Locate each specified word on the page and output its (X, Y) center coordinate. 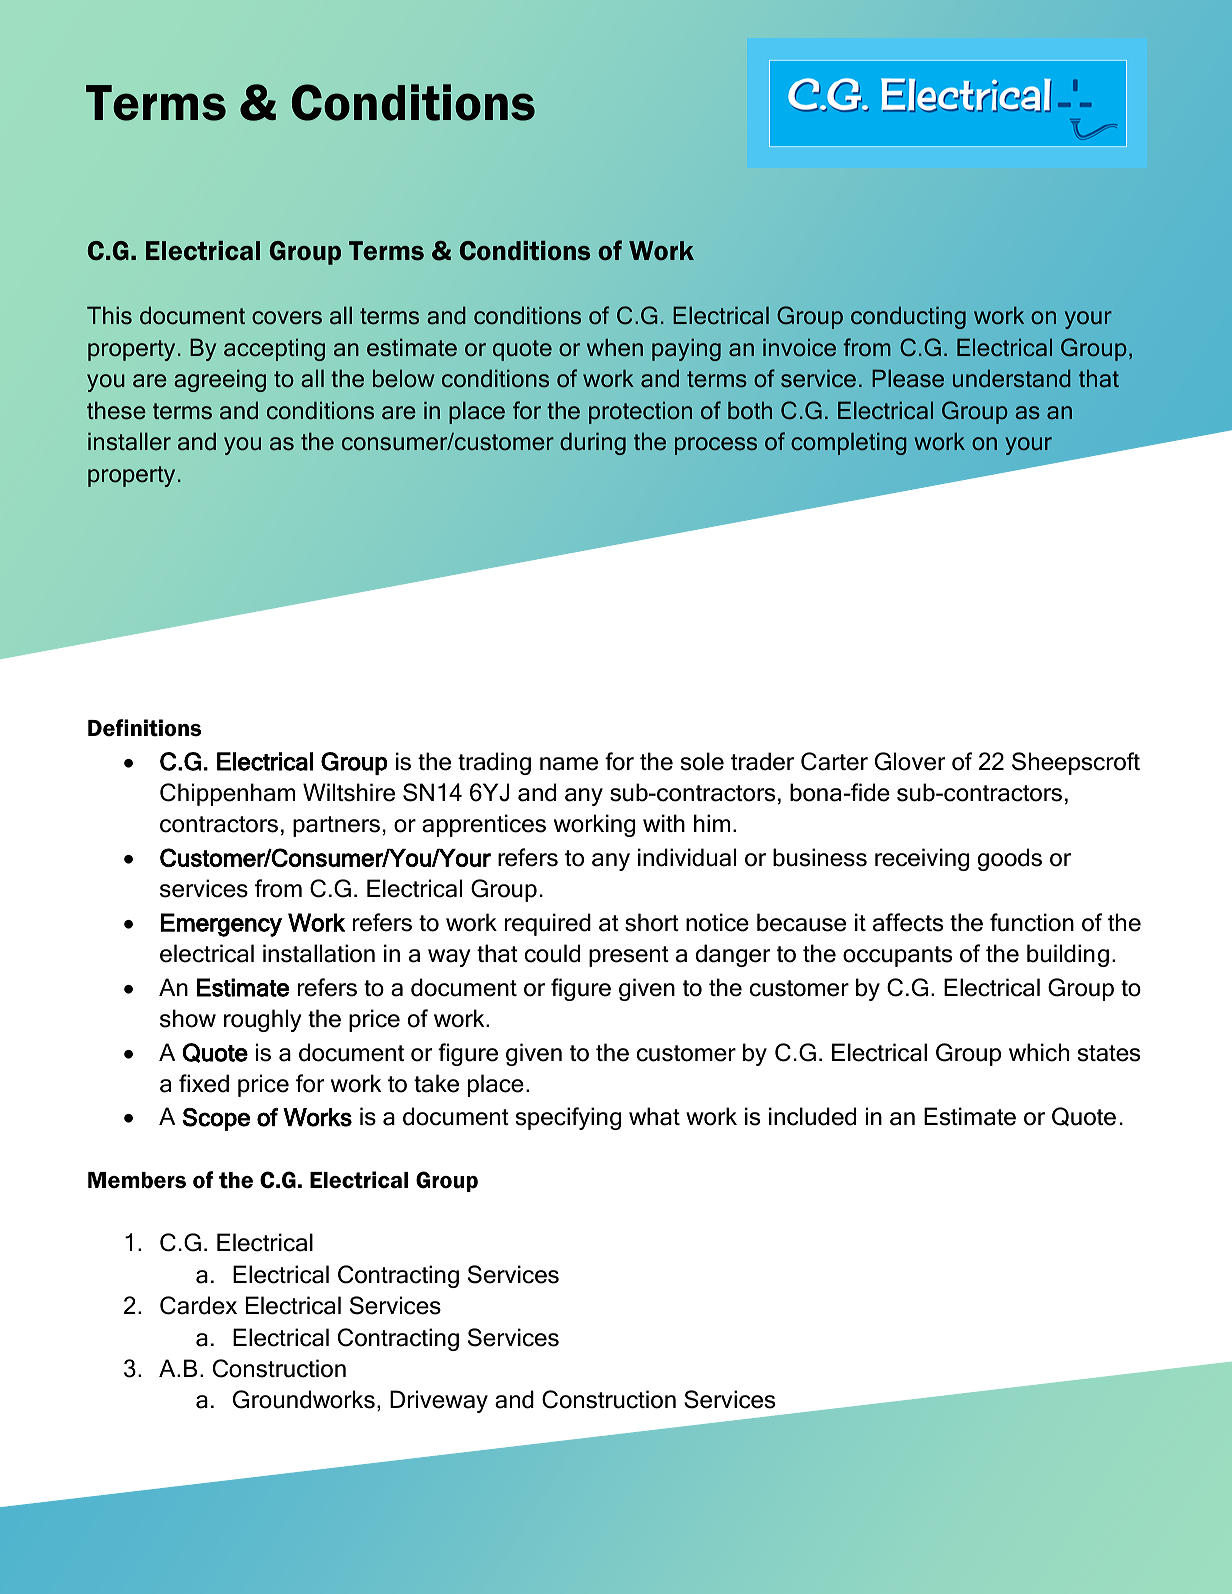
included (812, 1116)
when (615, 347)
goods (1010, 859)
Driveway (439, 1401)
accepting (274, 349)
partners (336, 826)
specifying (568, 1118)
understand (1011, 378)
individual (687, 857)
